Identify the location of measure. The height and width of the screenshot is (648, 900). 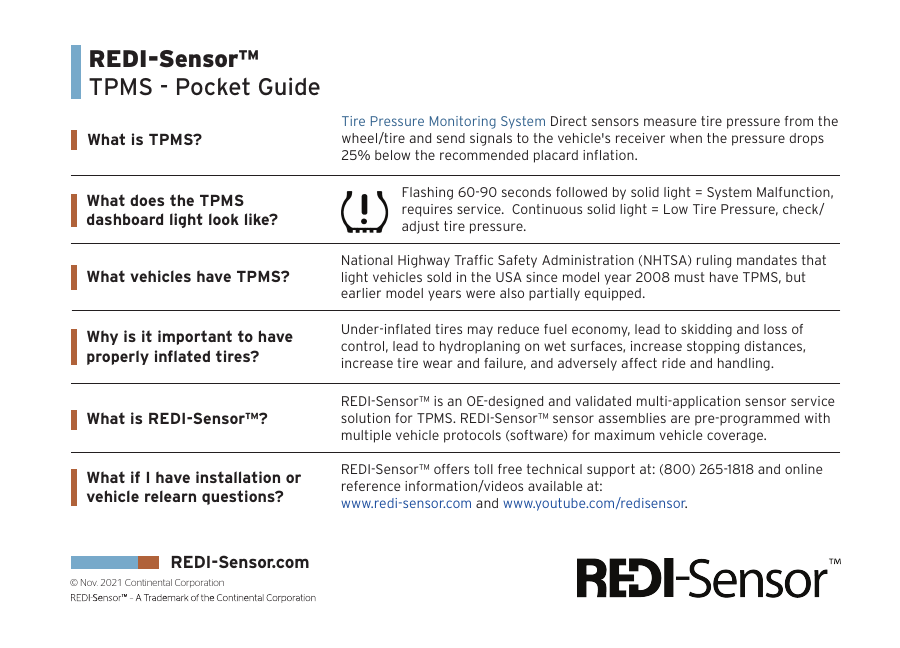
(670, 122).
